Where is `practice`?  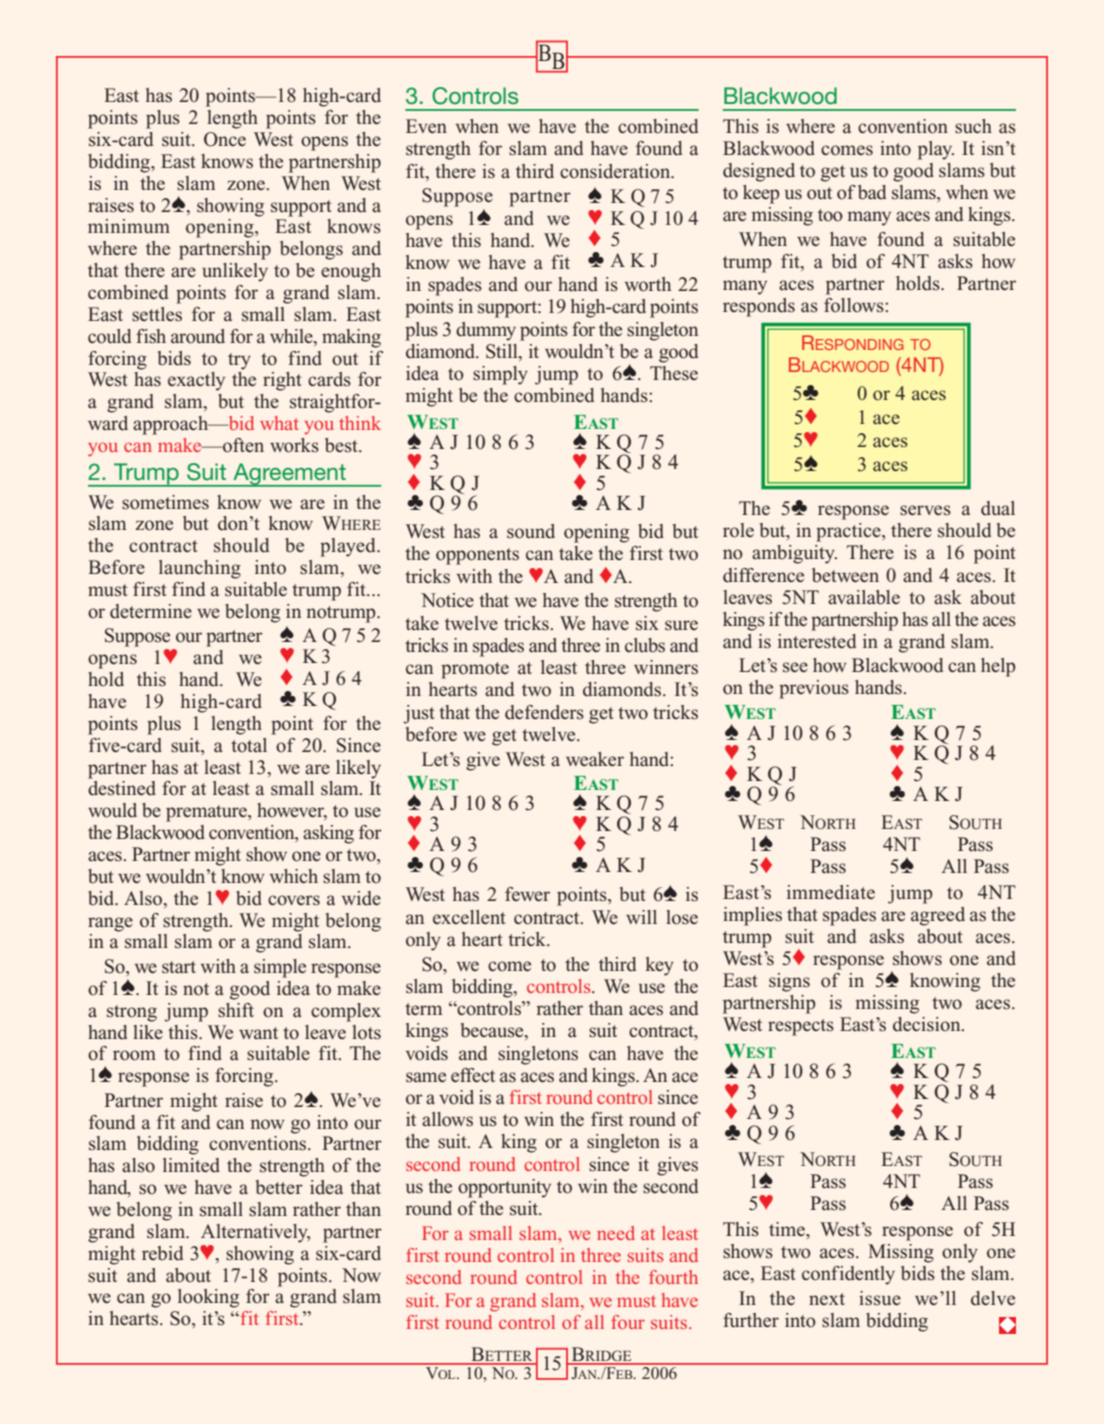
practice is located at coordinates (849, 532).
